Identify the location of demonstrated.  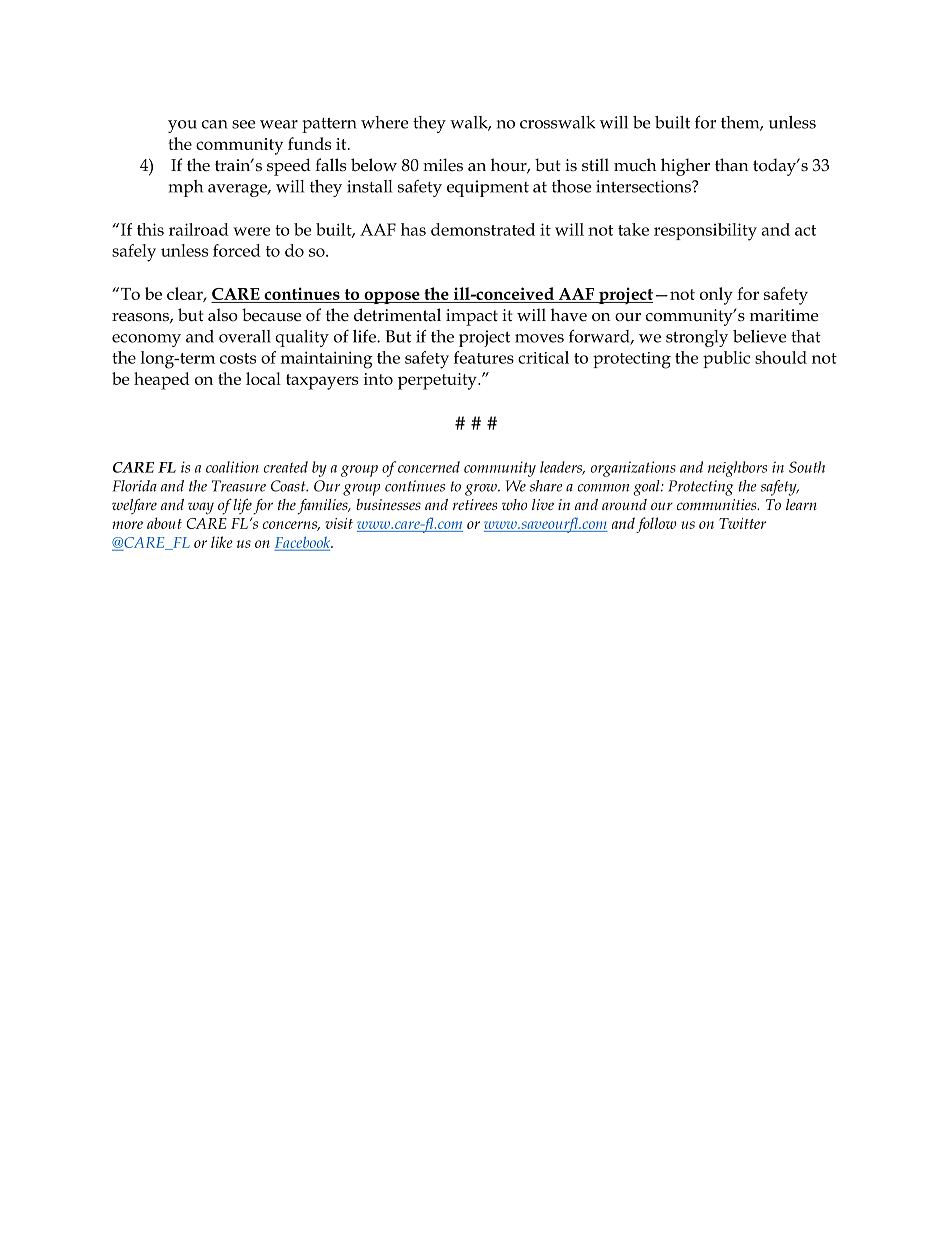
(483, 229).
